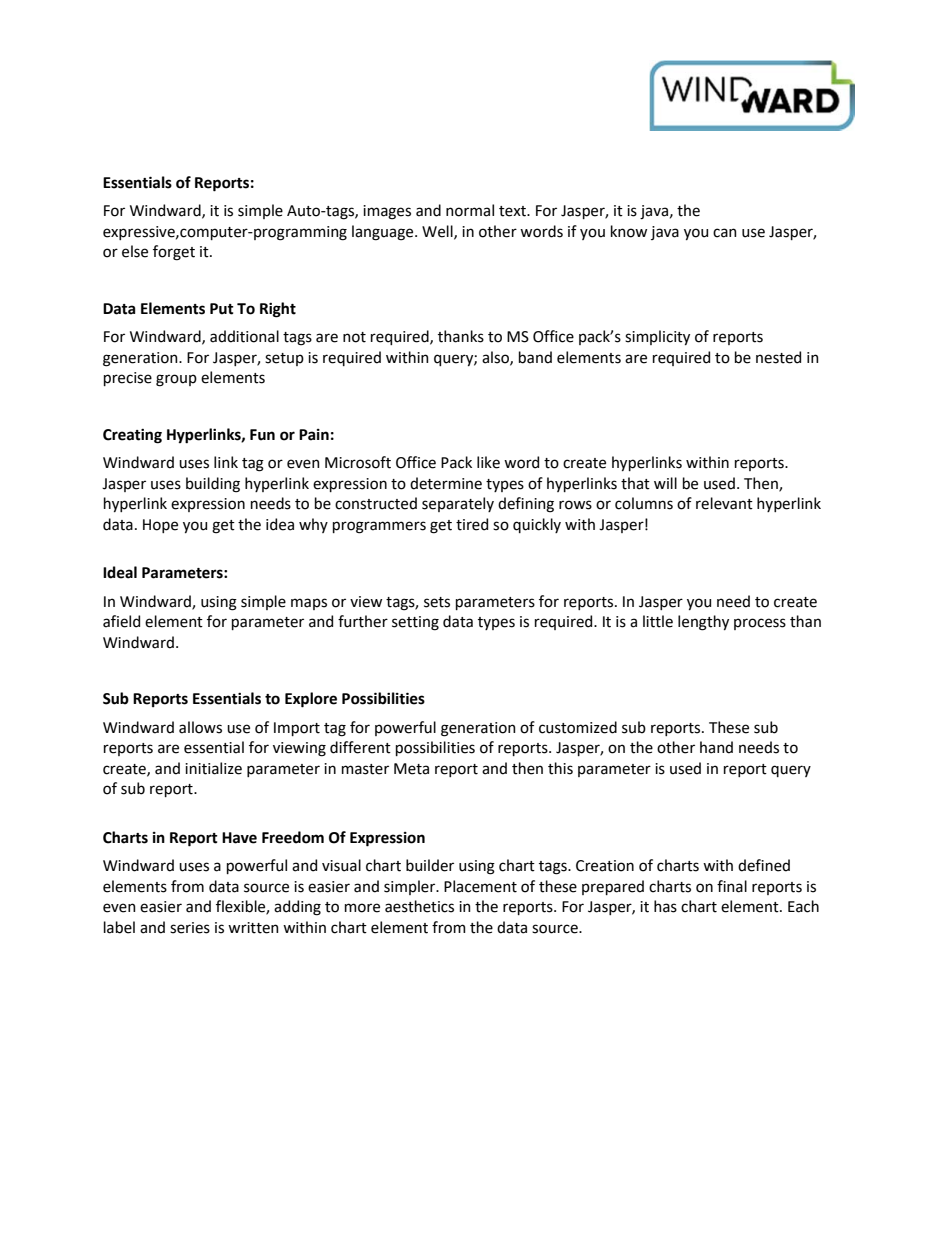 This image has width=952, height=1233. What do you see at coordinates (438, 232) in the image?
I see `Well` at bounding box center [438, 232].
